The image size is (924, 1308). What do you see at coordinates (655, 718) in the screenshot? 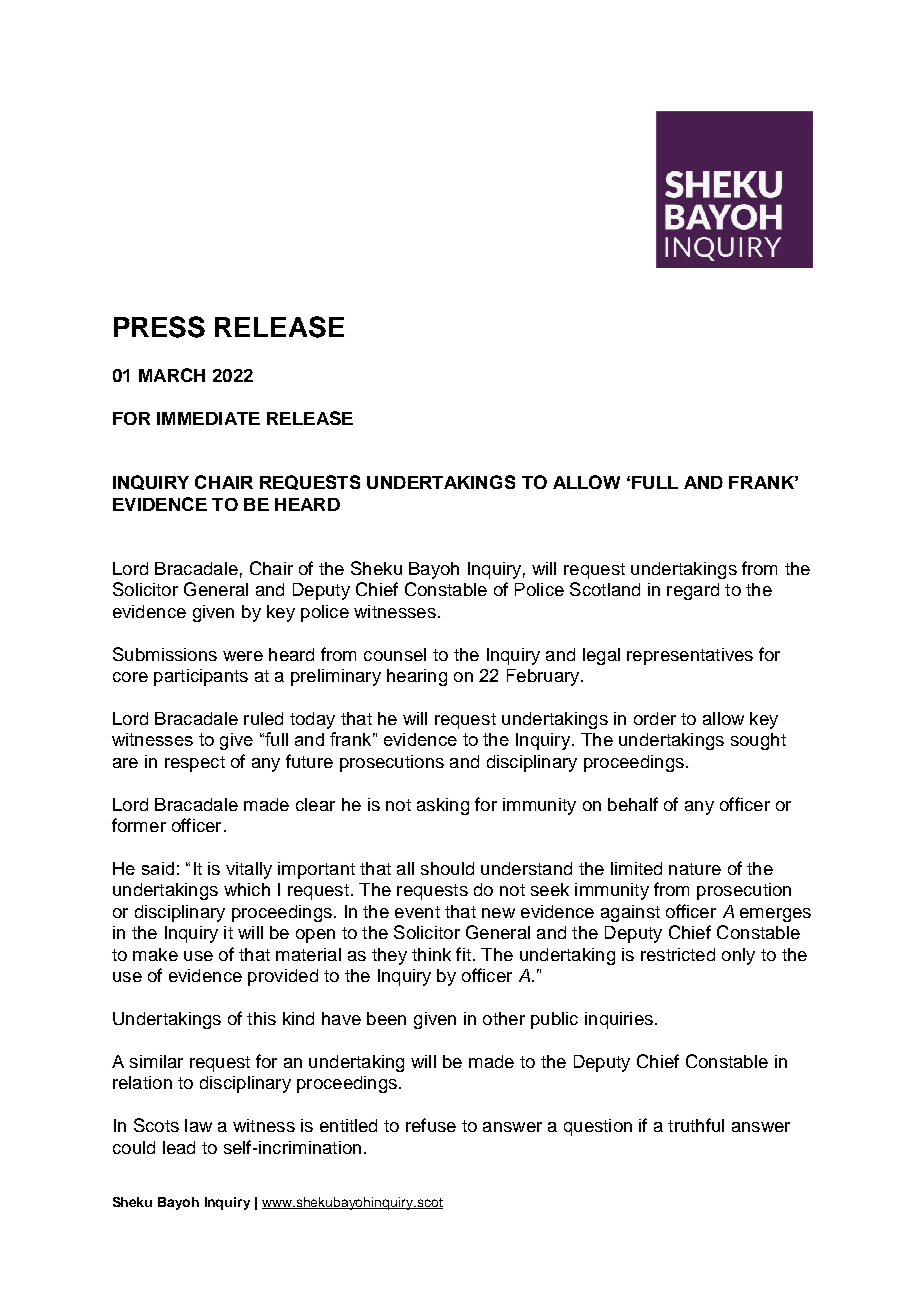
I see `order` at bounding box center [655, 718].
